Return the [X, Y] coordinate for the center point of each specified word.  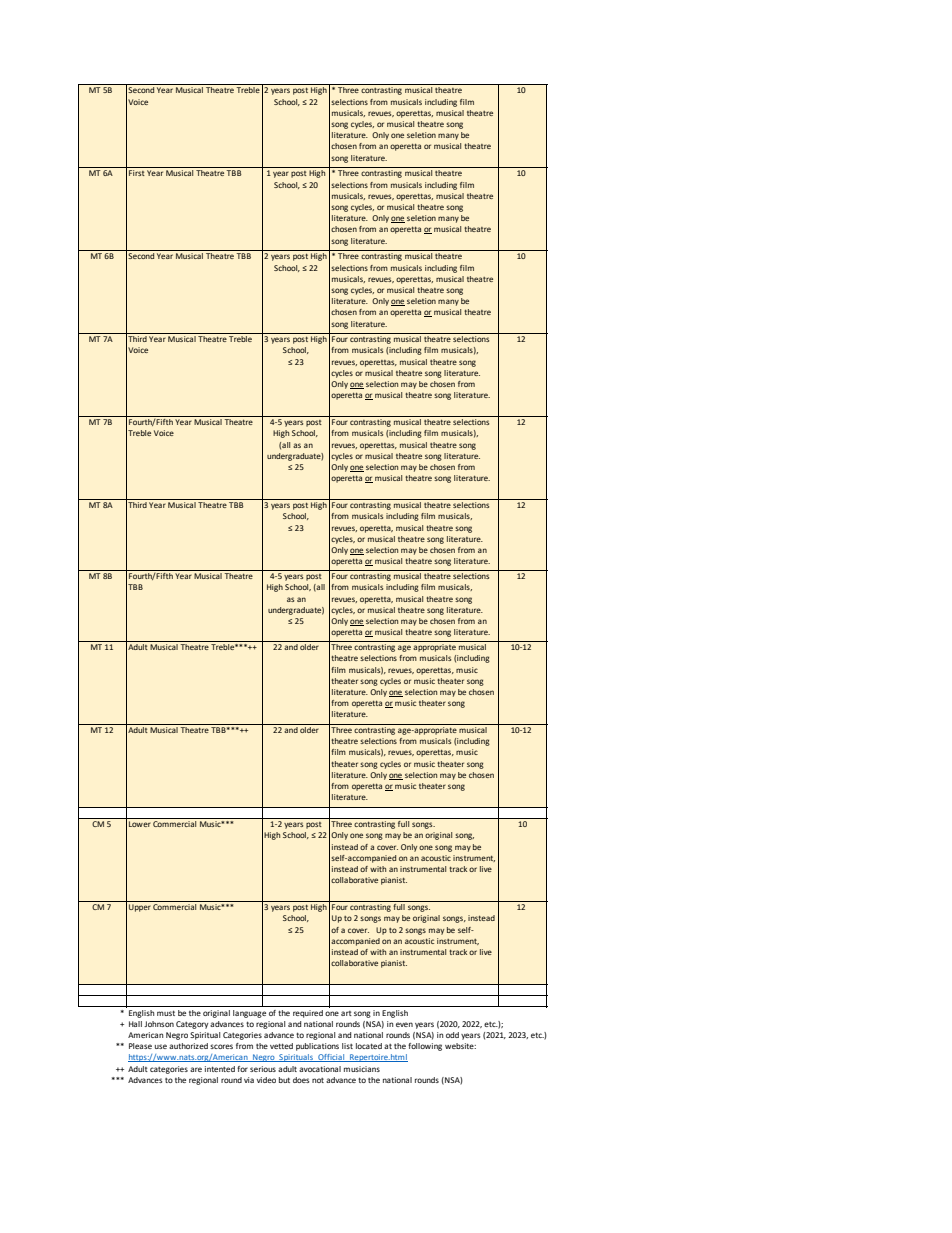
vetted [281, 1046]
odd [452, 1035]
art [346, 1013]
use [161, 1046]
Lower [140, 824]
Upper [140, 908]
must [166, 1013]
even [404, 1024]
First [137, 173]
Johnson [159, 1024]
